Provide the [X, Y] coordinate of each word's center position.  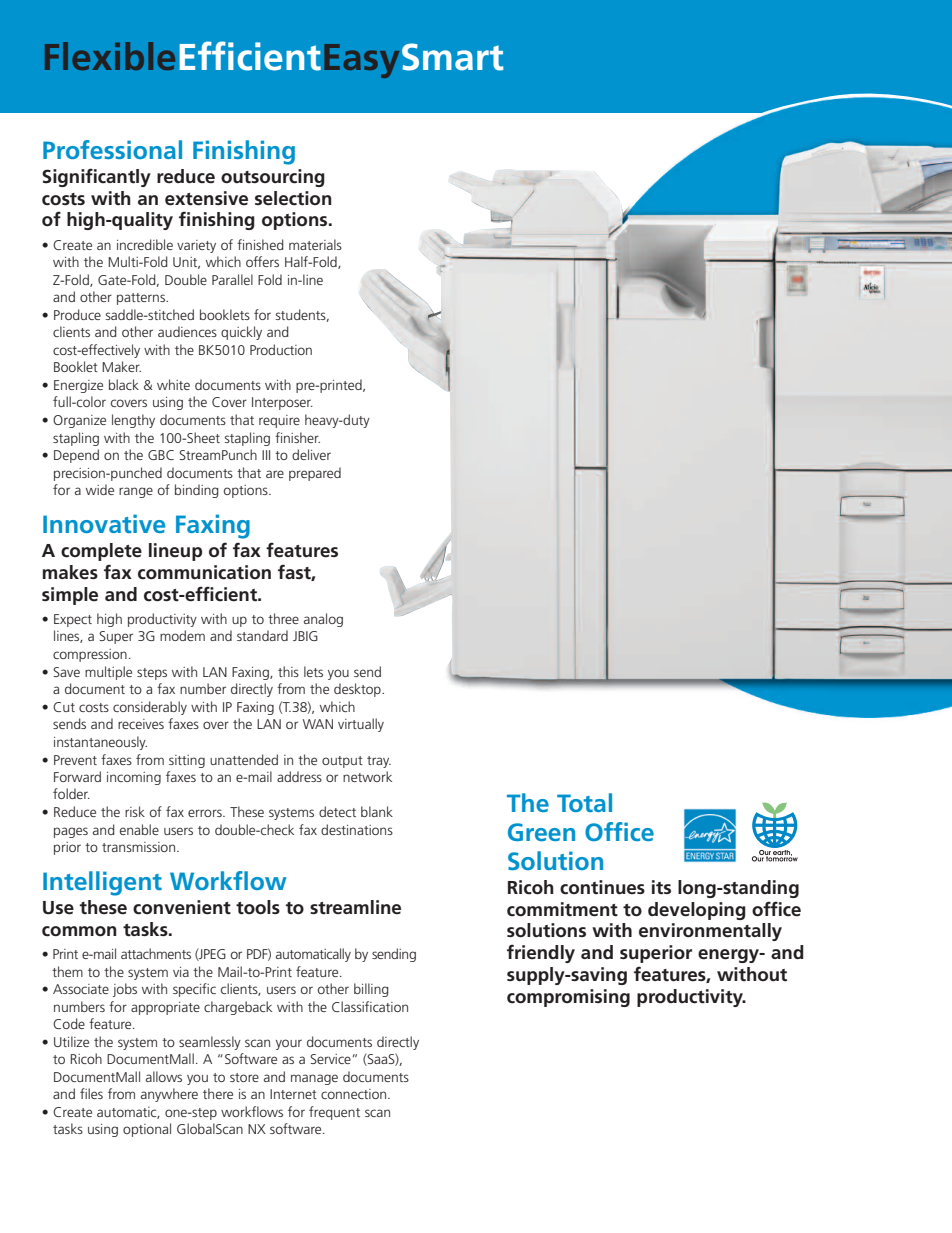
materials [315, 244]
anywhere [169, 1095]
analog [323, 620]
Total [584, 802]
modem [182, 635]
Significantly [96, 177]
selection [293, 198]
